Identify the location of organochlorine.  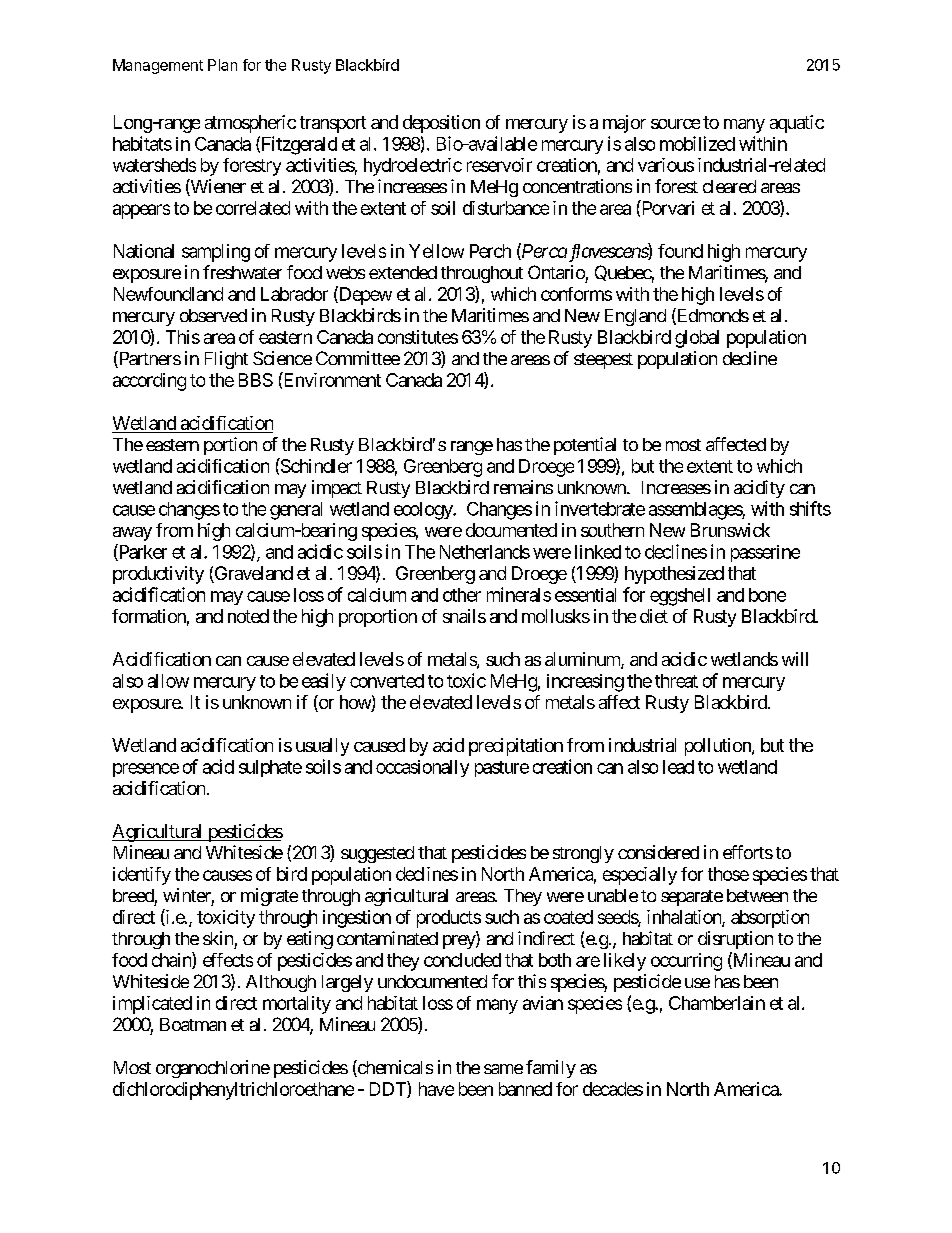
(213, 1069).
